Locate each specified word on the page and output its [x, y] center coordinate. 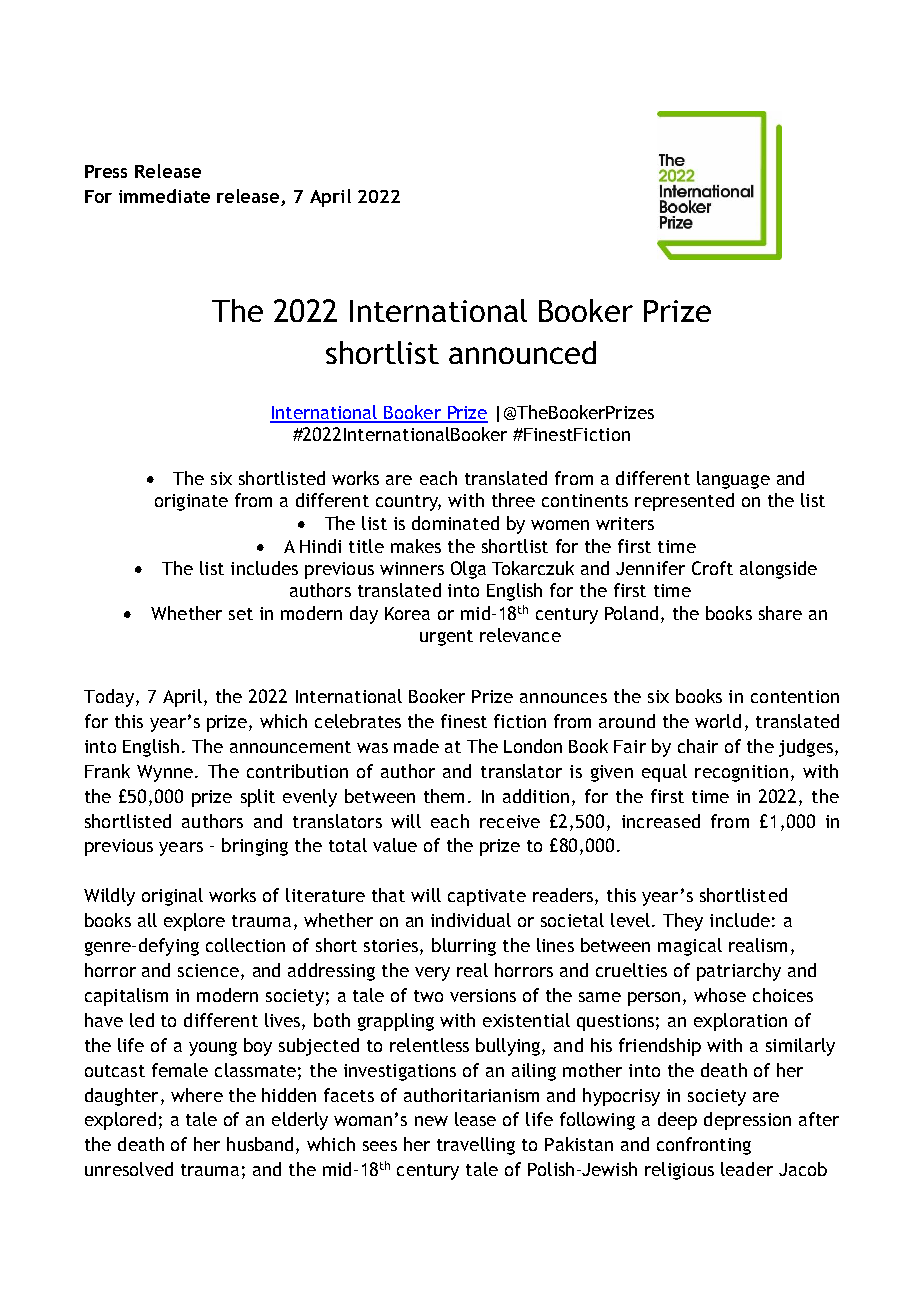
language [733, 480]
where [197, 1095]
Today [109, 698]
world [718, 721]
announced [522, 352]
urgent [446, 638]
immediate [164, 196]
